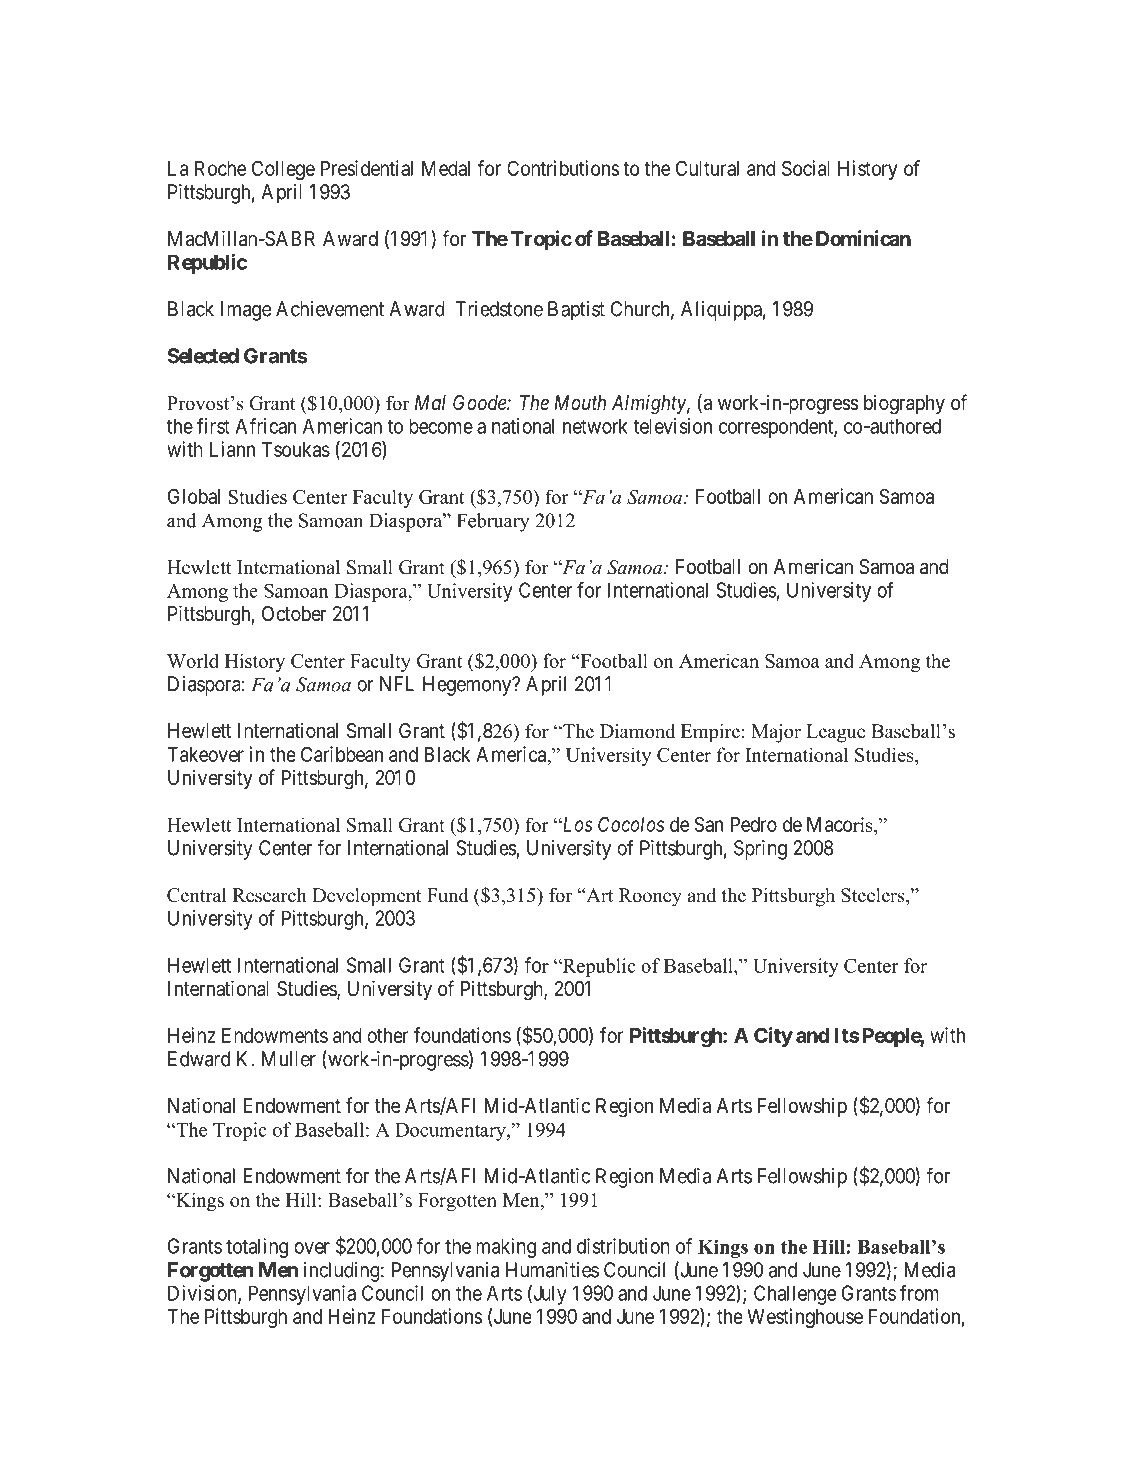 The image size is (1134, 1467). What do you see at coordinates (342, 754) in the screenshot?
I see `Caribbean` at bounding box center [342, 754].
